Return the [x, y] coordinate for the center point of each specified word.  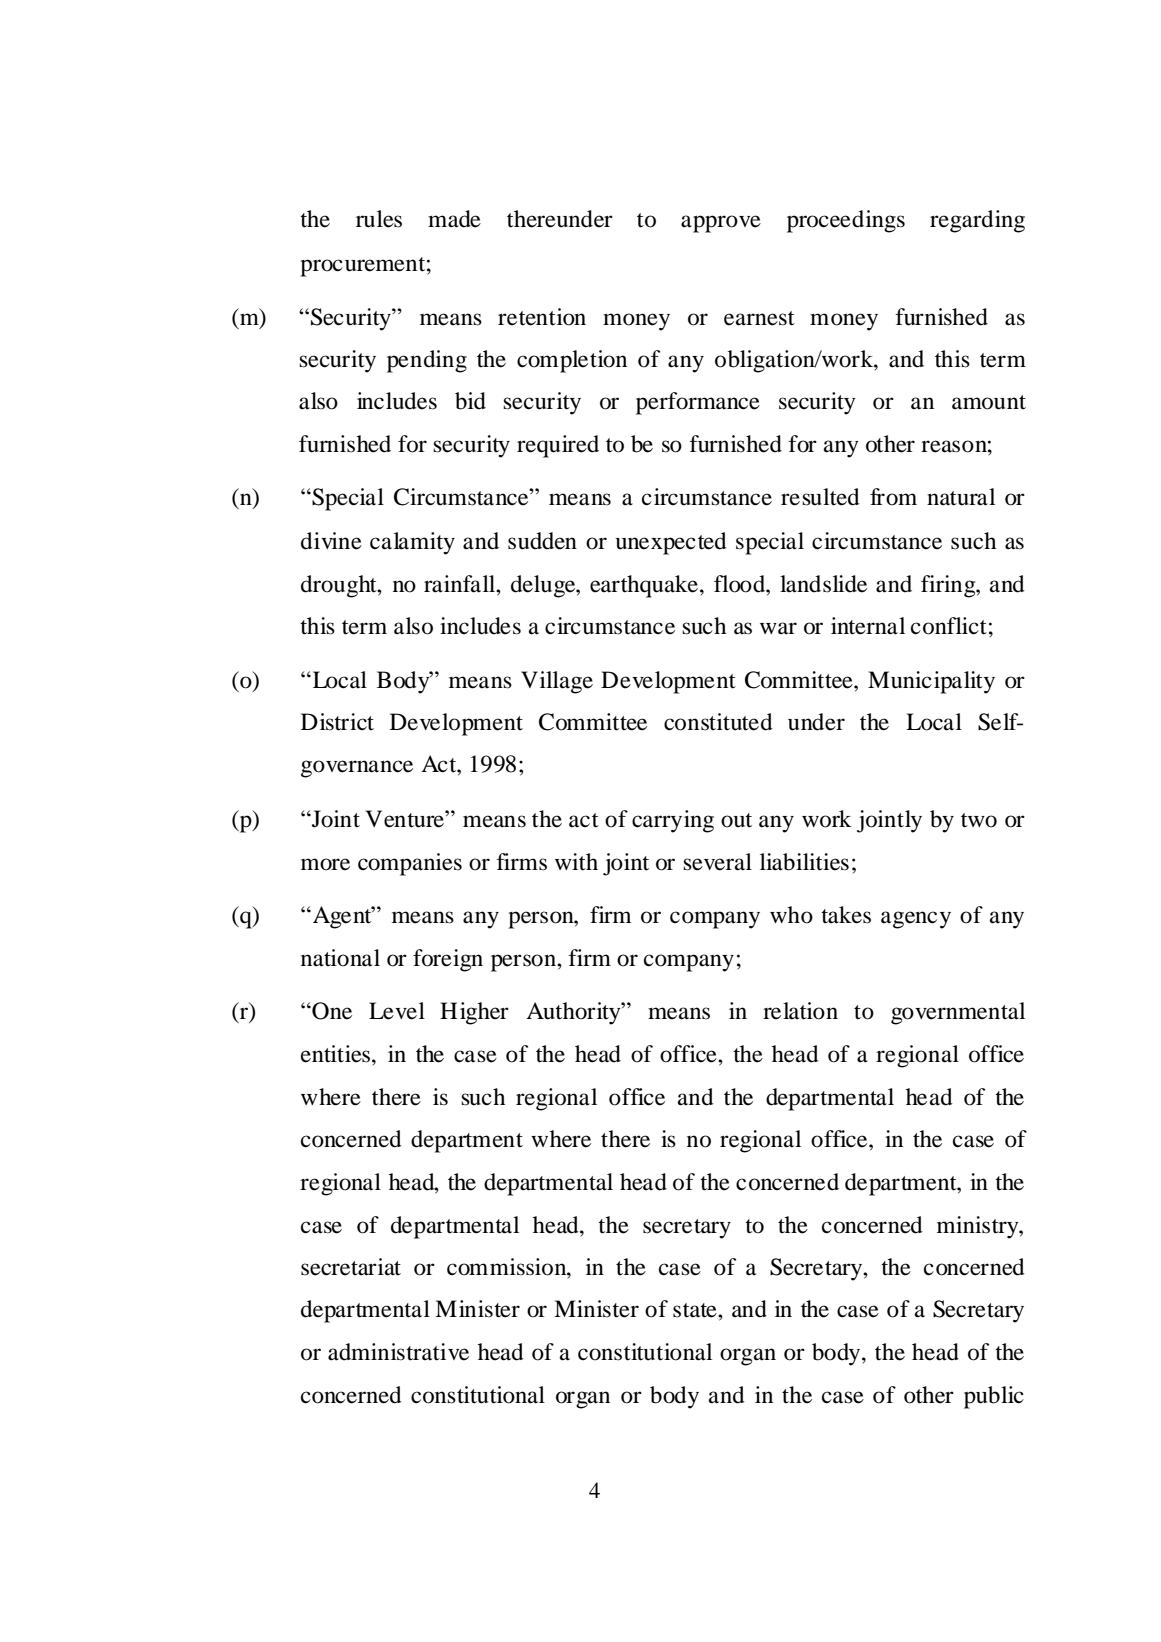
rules [379, 219]
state [696, 1310]
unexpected [671, 543]
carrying [673, 821]
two [979, 820]
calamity [412, 543]
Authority [574, 1013]
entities [337, 1054]
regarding [977, 221]
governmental [958, 1013]
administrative [398, 1352]
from [893, 497]
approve [721, 224]
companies [410, 864]
